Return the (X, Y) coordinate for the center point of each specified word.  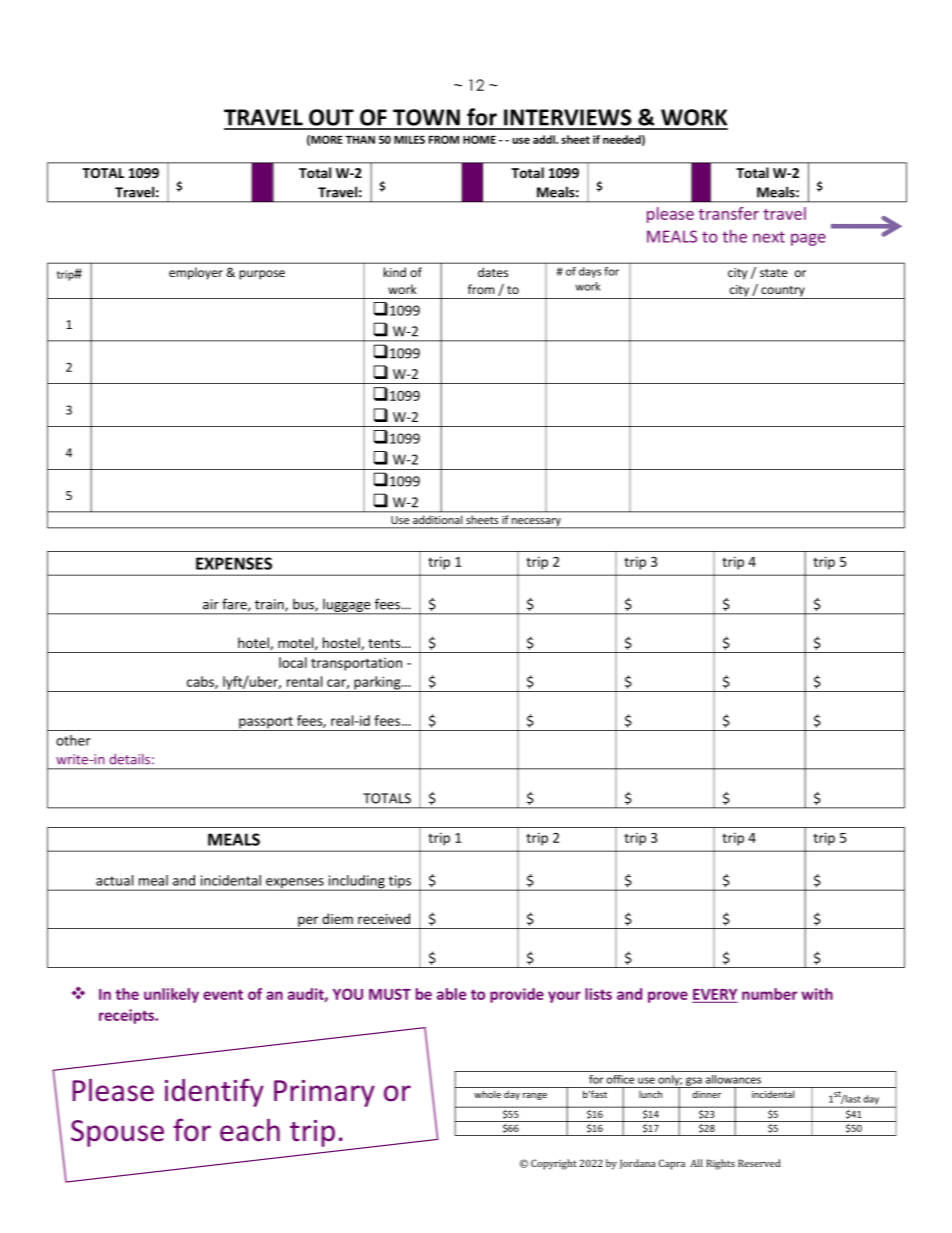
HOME (479, 139)
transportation (356, 664)
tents (385, 643)
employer (196, 273)
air (211, 604)
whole (487, 1094)
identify (214, 1092)
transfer (729, 213)
